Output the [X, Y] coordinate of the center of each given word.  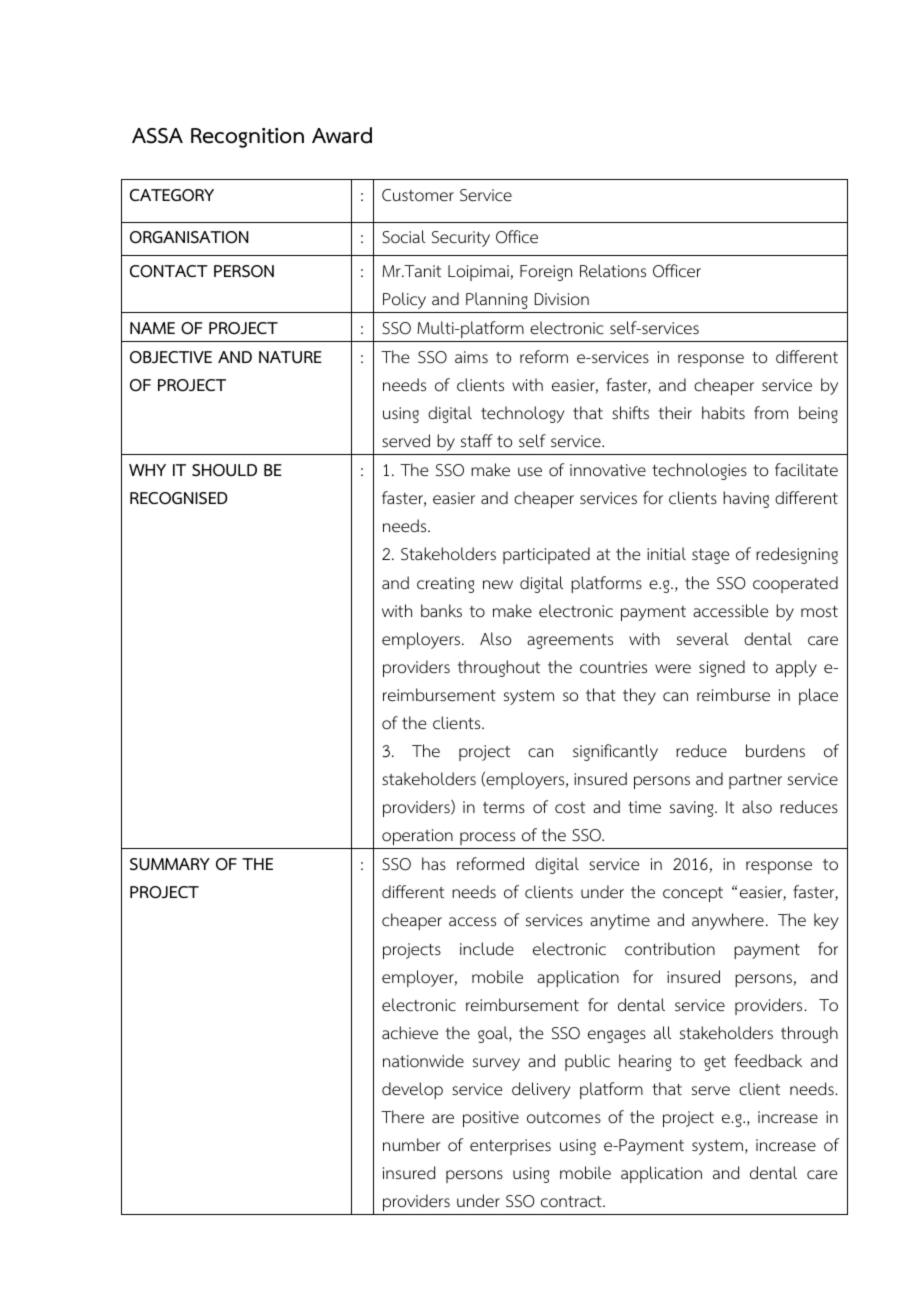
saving [693, 809]
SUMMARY [170, 864]
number [412, 1145]
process [487, 838]
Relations [613, 271]
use [530, 472]
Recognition [247, 138]
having [746, 499]
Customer [418, 195]
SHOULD [224, 470]
